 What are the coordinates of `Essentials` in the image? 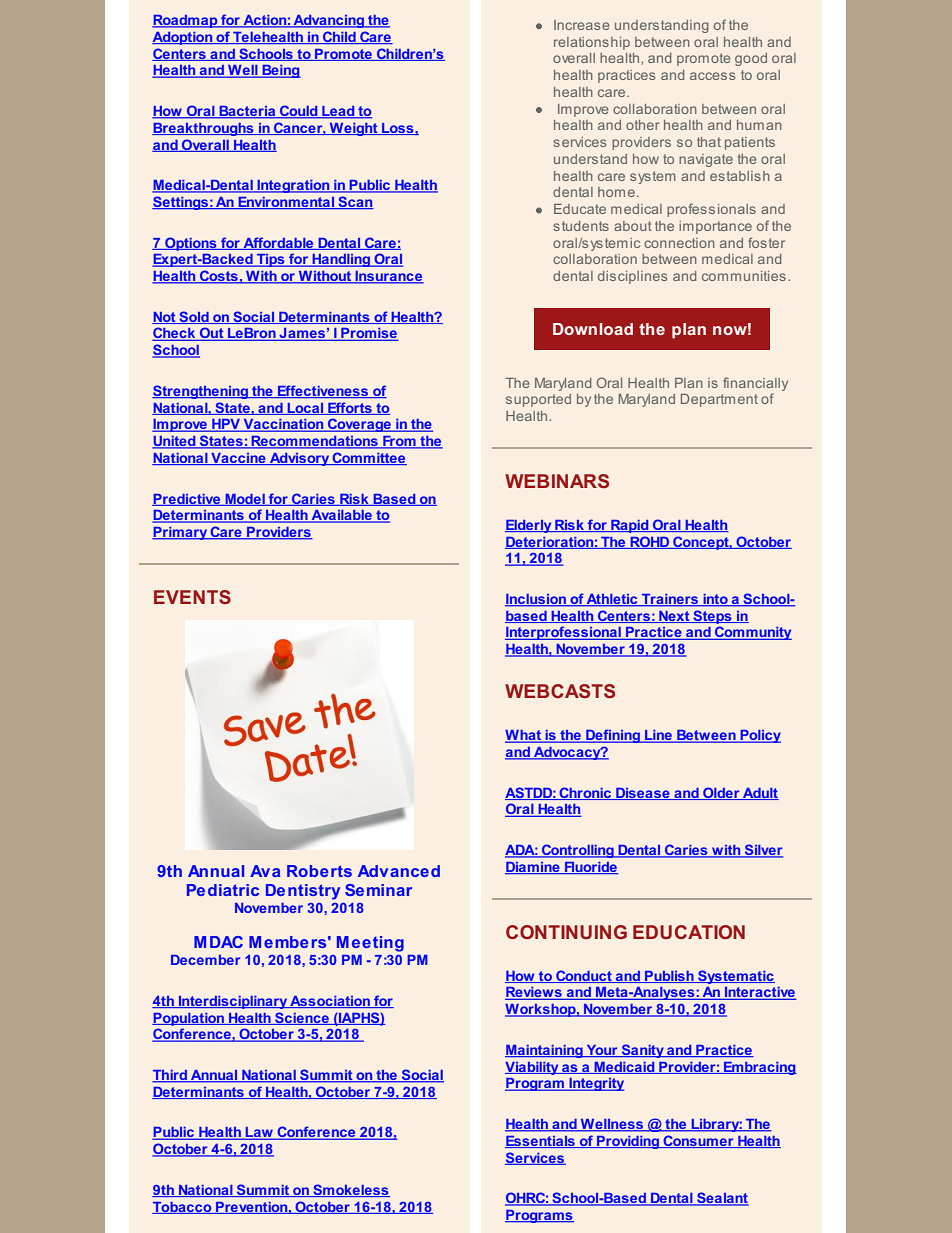 It's located at (541, 1142).
